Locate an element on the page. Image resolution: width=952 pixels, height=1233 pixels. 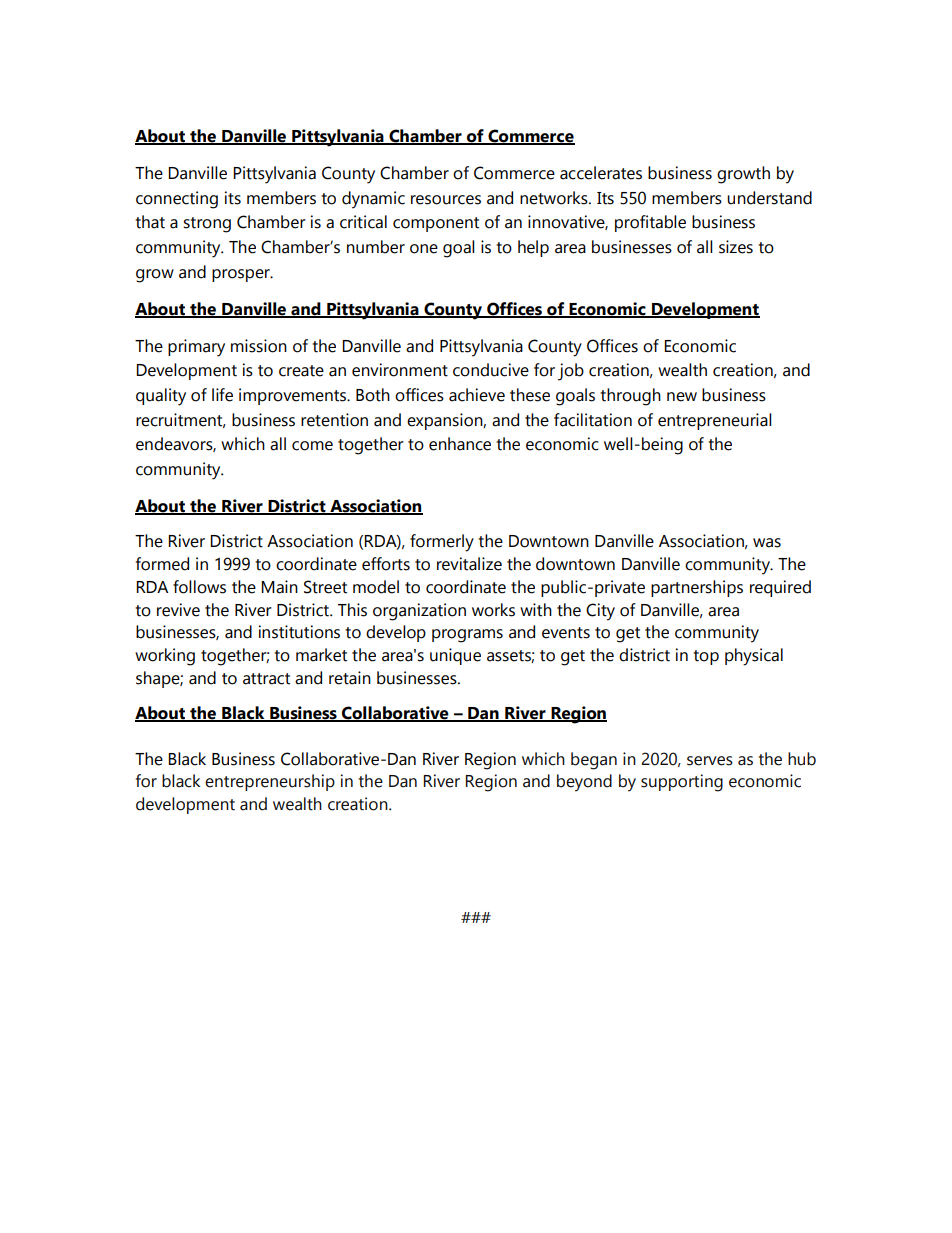
mission is located at coordinates (259, 346).
